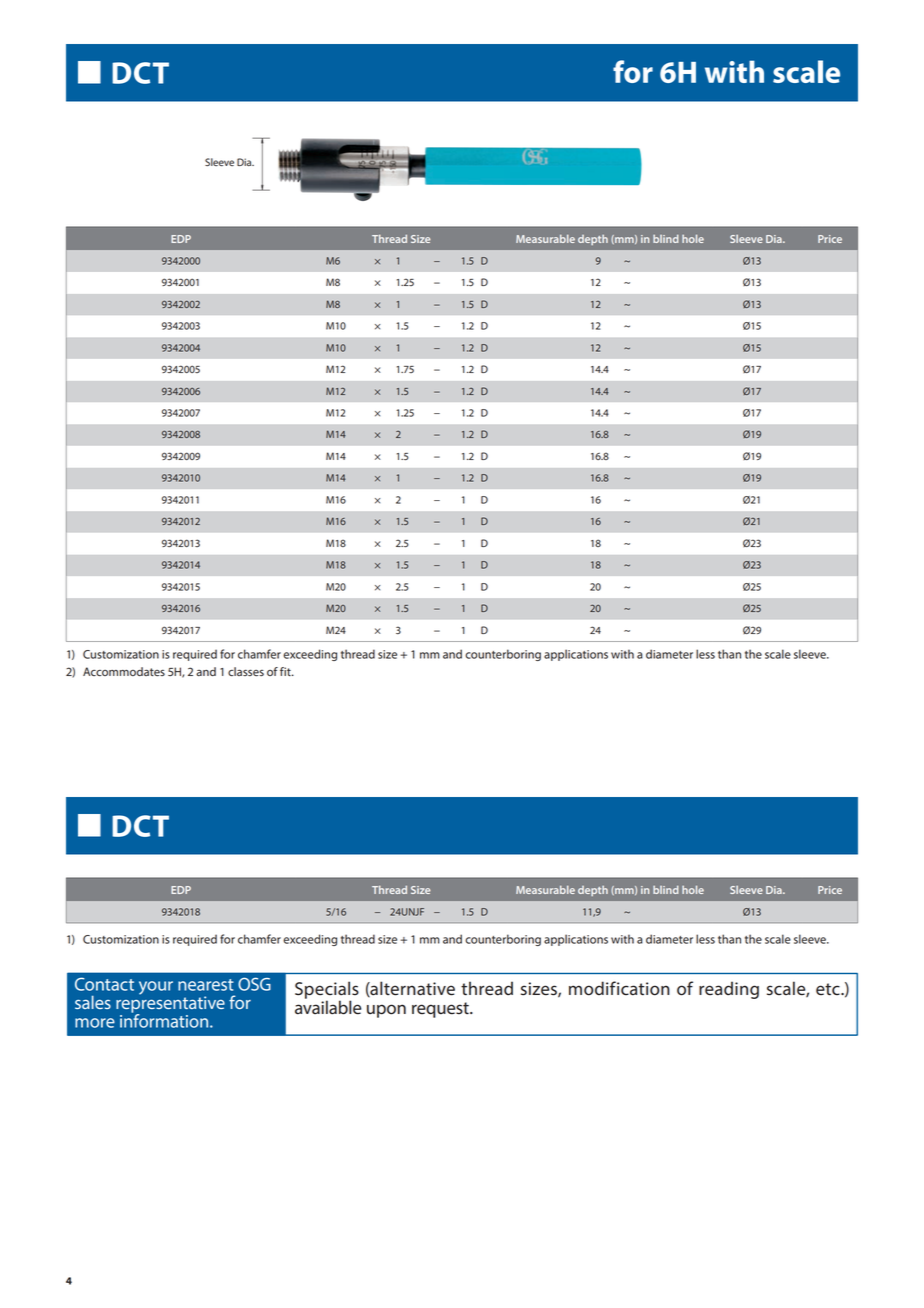  What do you see at coordinates (829, 989) in the screenshot?
I see `etc` at bounding box center [829, 989].
